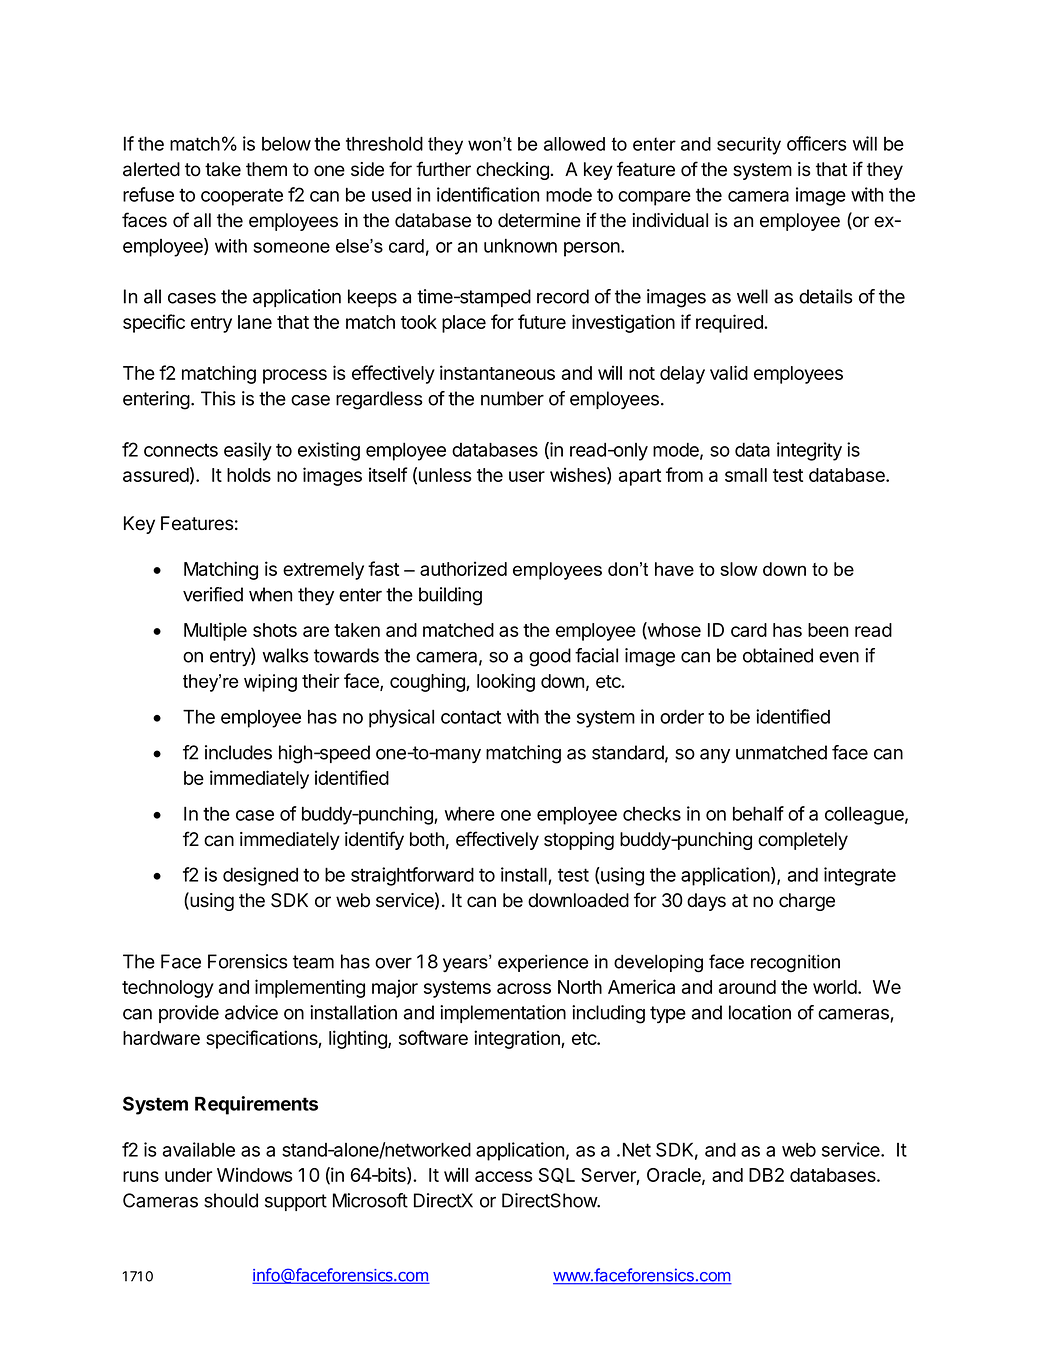 Image resolution: width=1040 pixels, height=1346 pixels. Describe the element at coordinates (260, 876) in the screenshot. I see `designed` at that location.
